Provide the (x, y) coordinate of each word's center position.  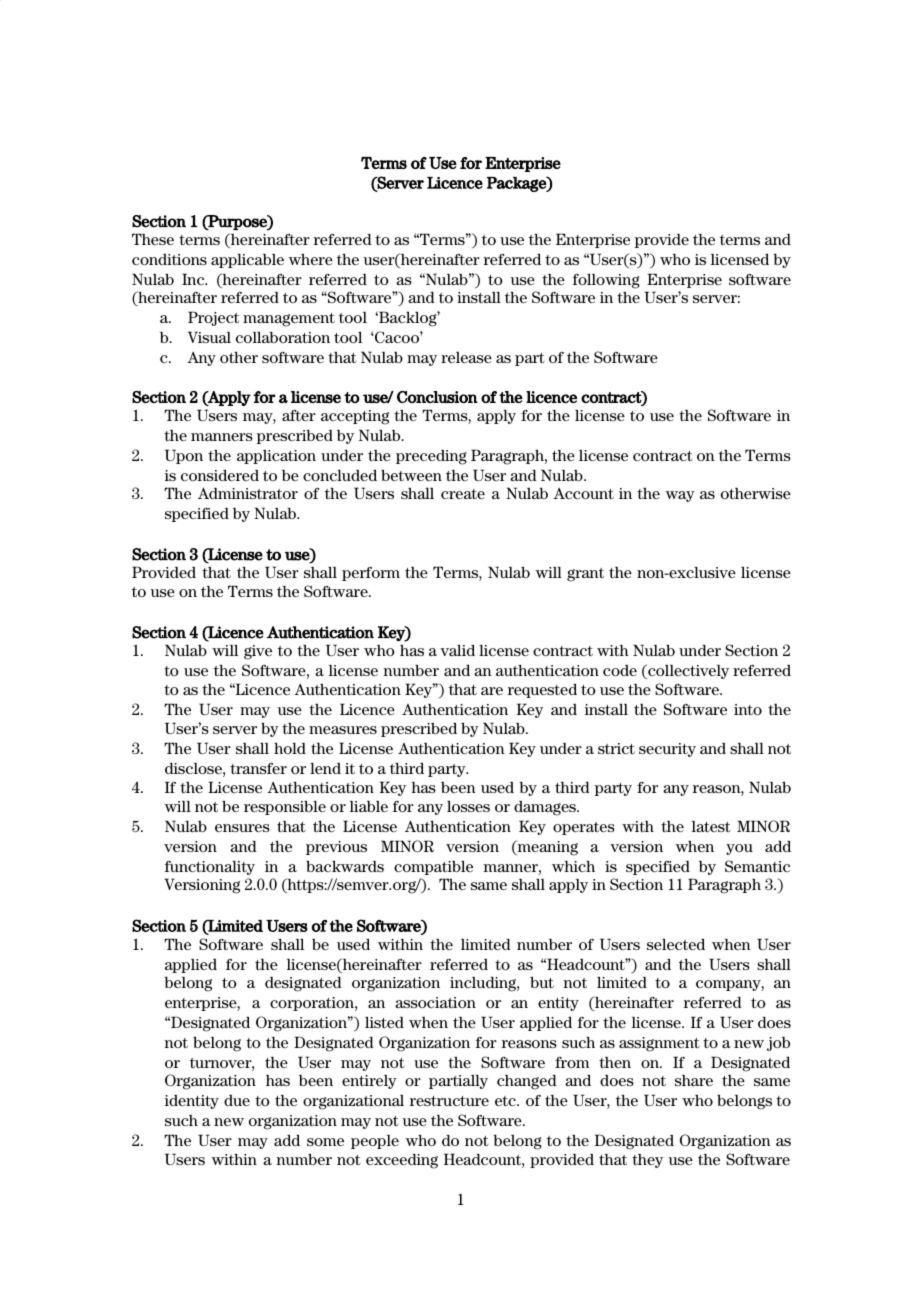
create (463, 494)
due (237, 1100)
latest (711, 826)
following (606, 281)
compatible (433, 867)
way (680, 496)
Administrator (248, 493)
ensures (242, 828)
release (466, 357)
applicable (247, 261)
